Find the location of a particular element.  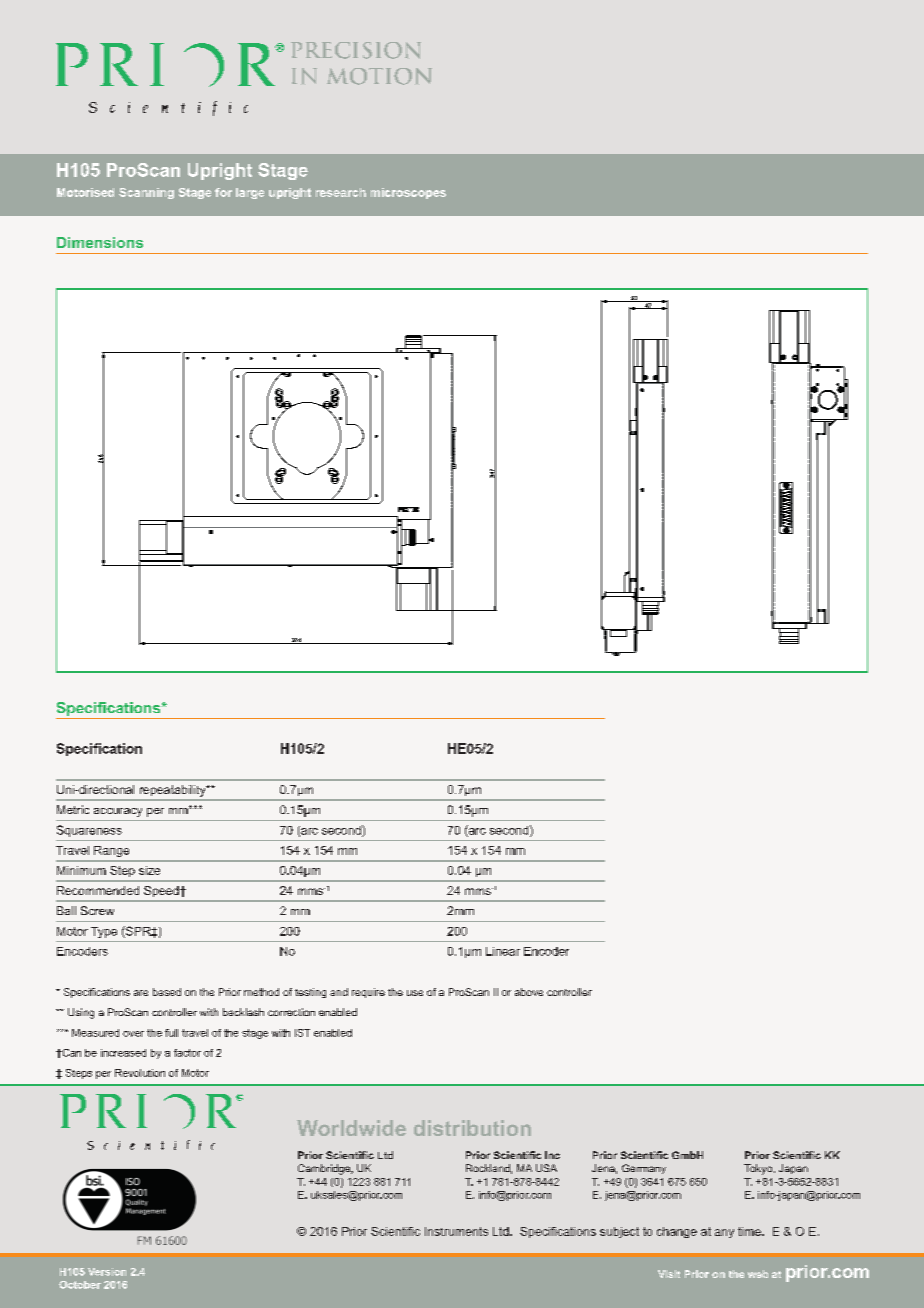

Dimensions is located at coordinates (100, 242).
